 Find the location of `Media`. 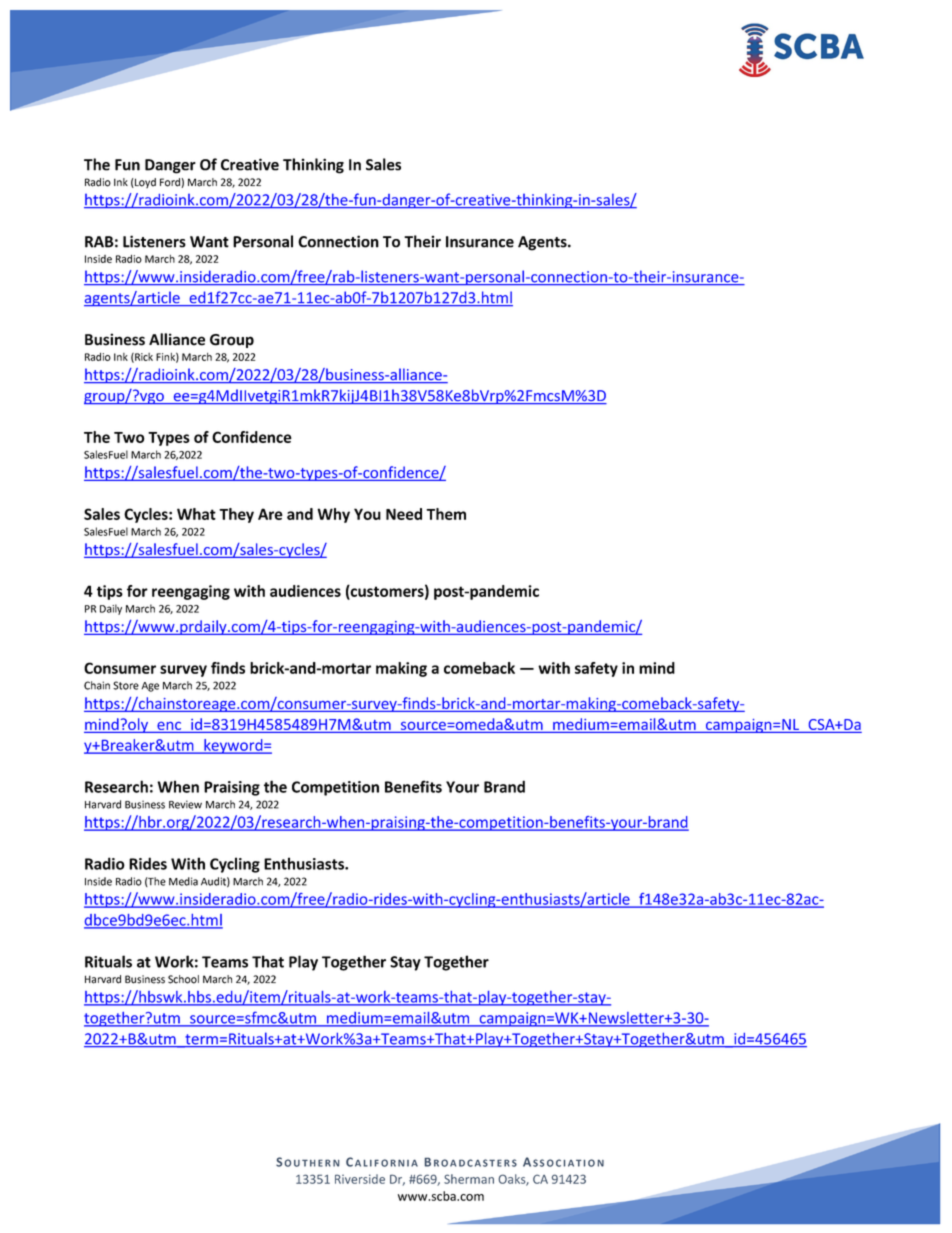

Media is located at coordinates (183, 881).
